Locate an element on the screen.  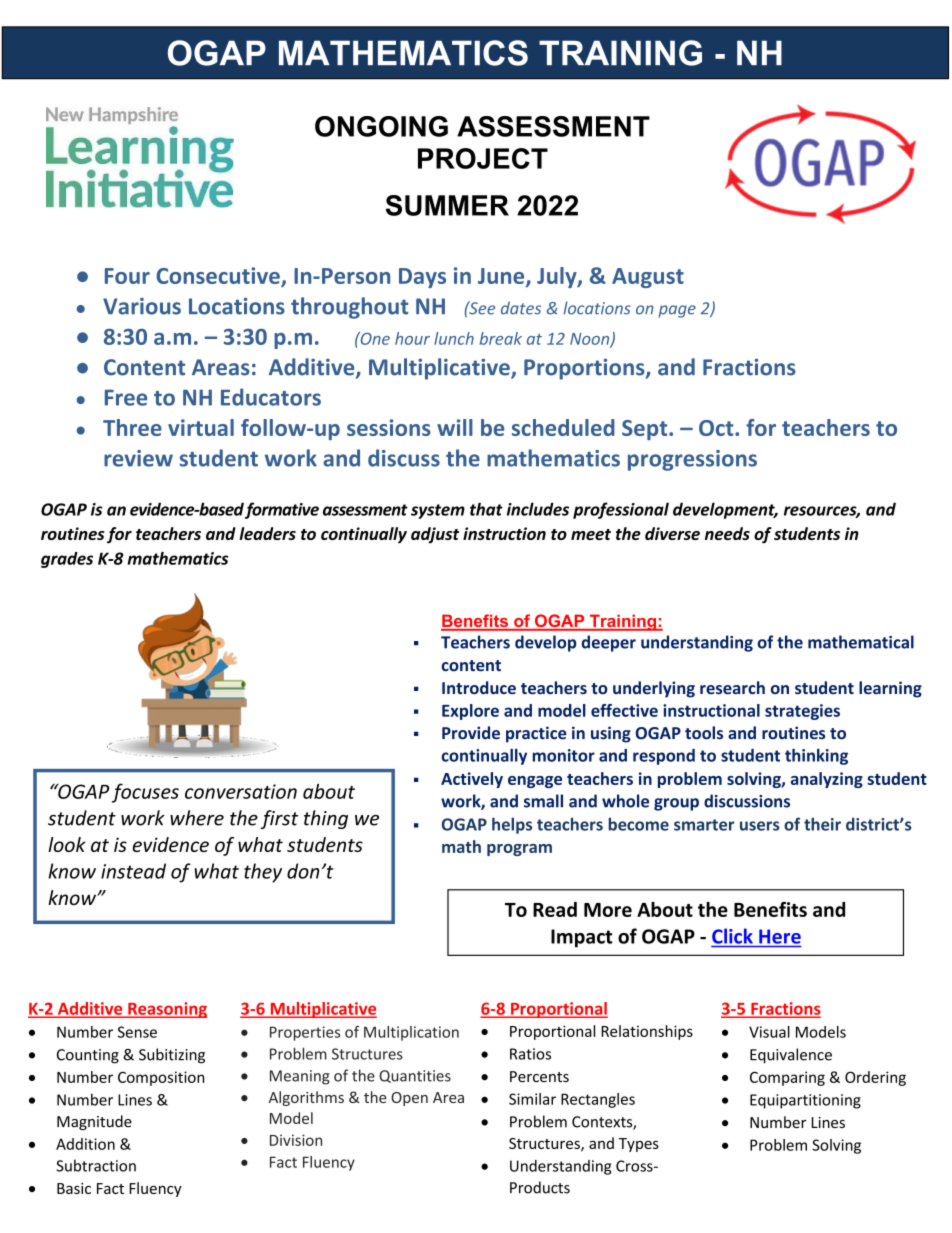
focuses is located at coordinates (145, 793).
